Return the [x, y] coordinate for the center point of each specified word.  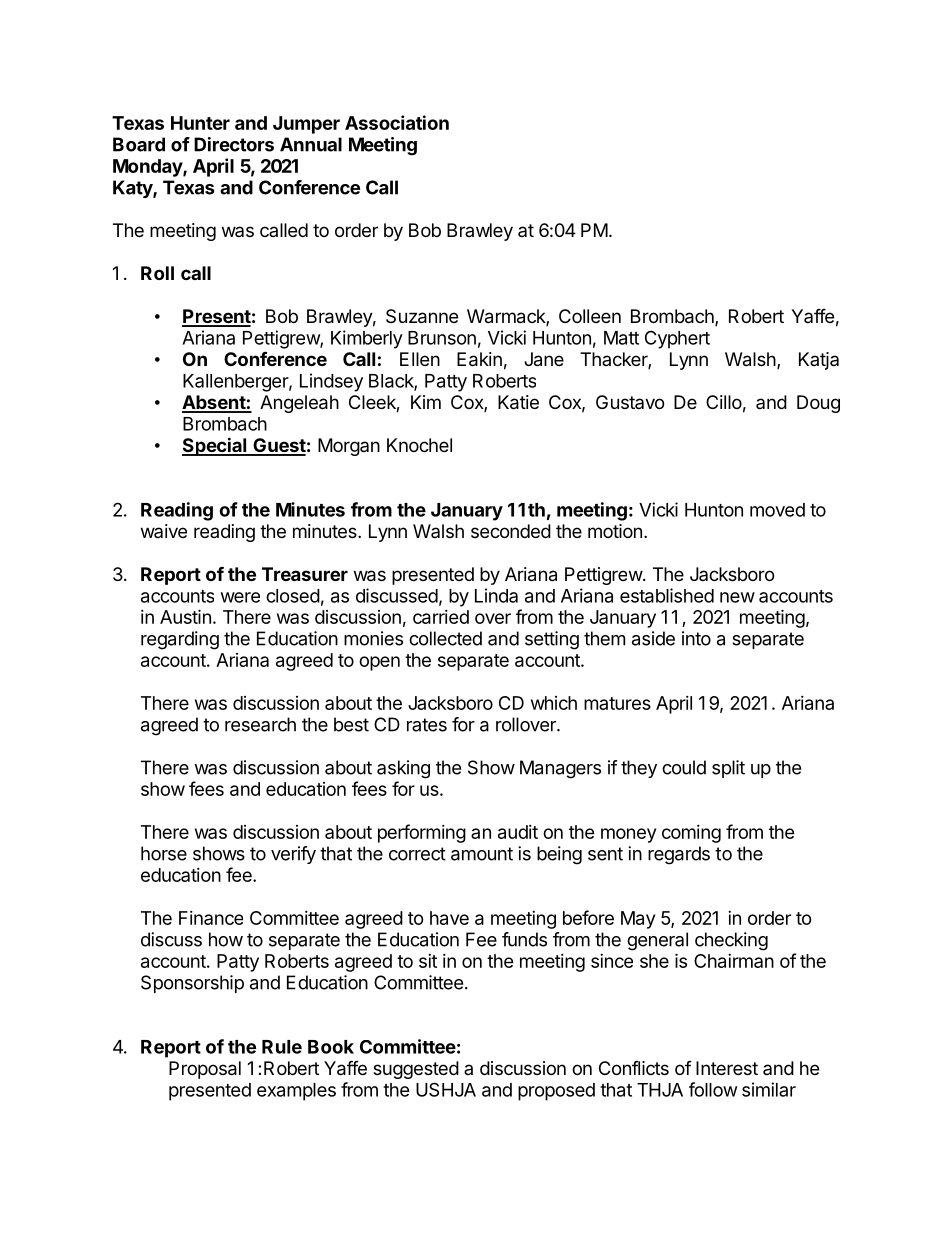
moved [777, 510]
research [260, 724]
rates [427, 725]
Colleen [590, 316]
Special [215, 446]
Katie [518, 402]
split [728, 769]
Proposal [205, 1070]
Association [397, 122]
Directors [234, 144]
